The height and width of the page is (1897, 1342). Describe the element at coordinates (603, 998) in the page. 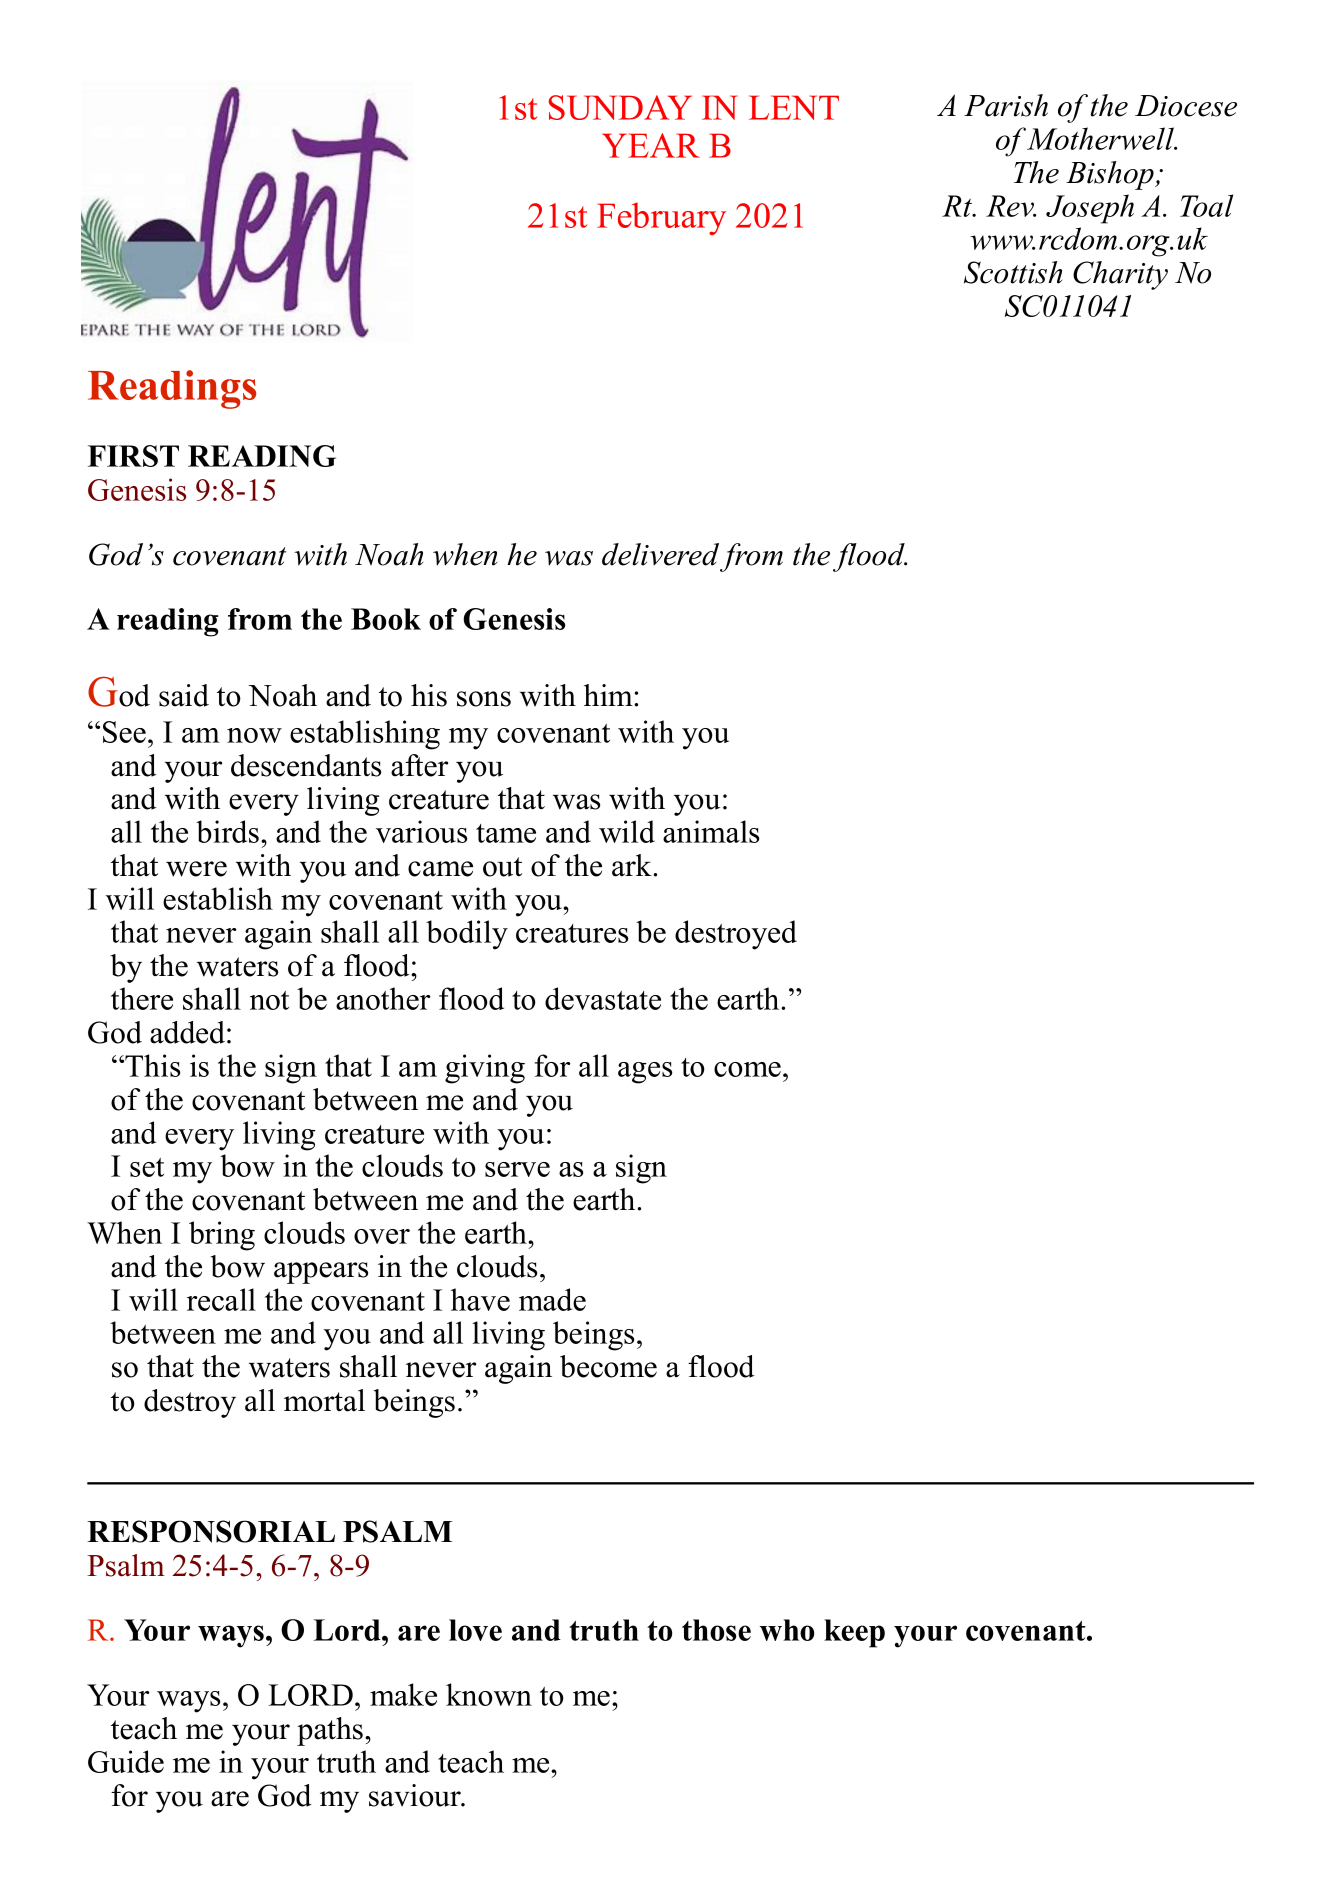

I see `devastate` at that location.
